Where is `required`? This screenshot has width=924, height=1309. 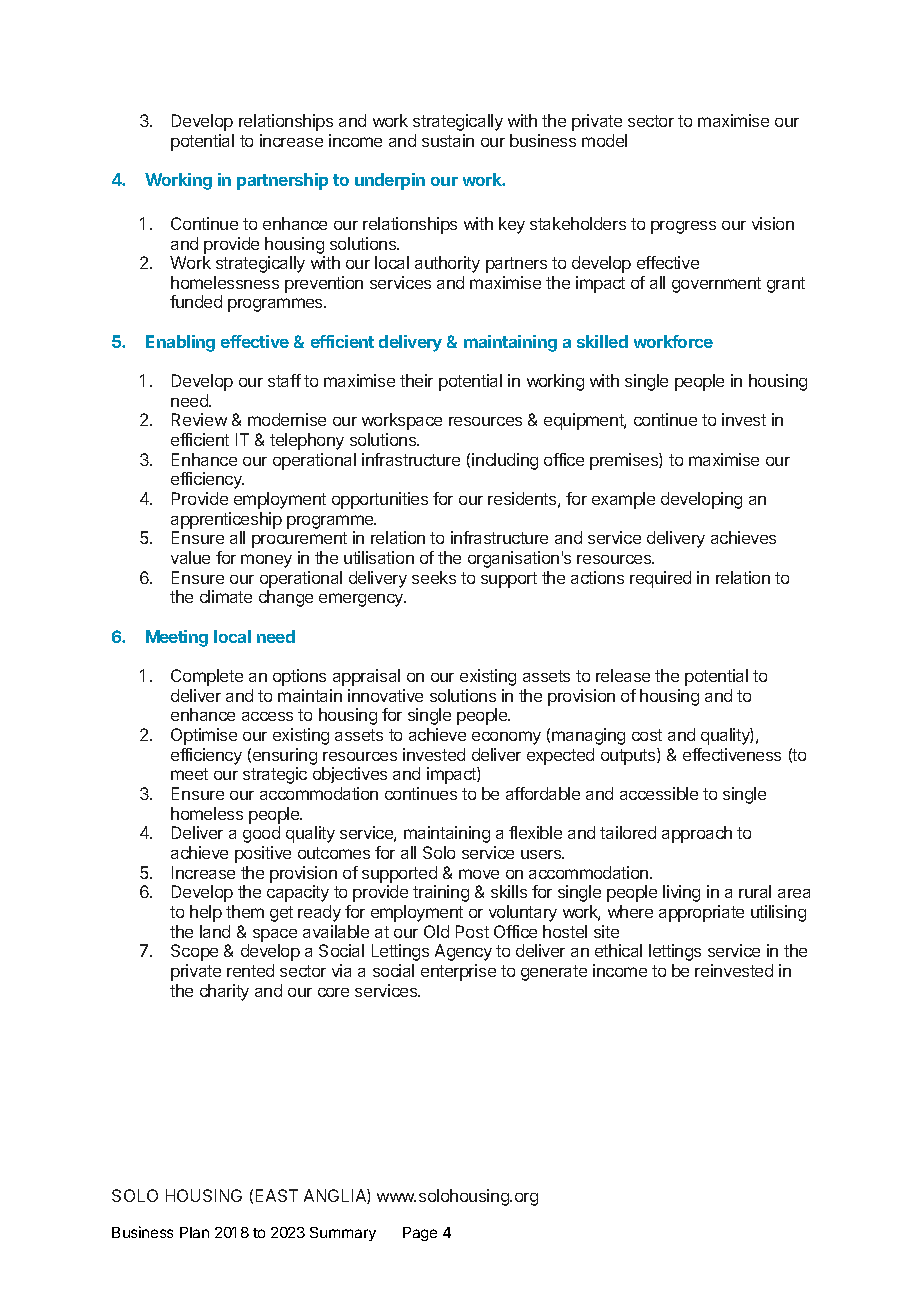 required is located at coordinates (660, 579).
